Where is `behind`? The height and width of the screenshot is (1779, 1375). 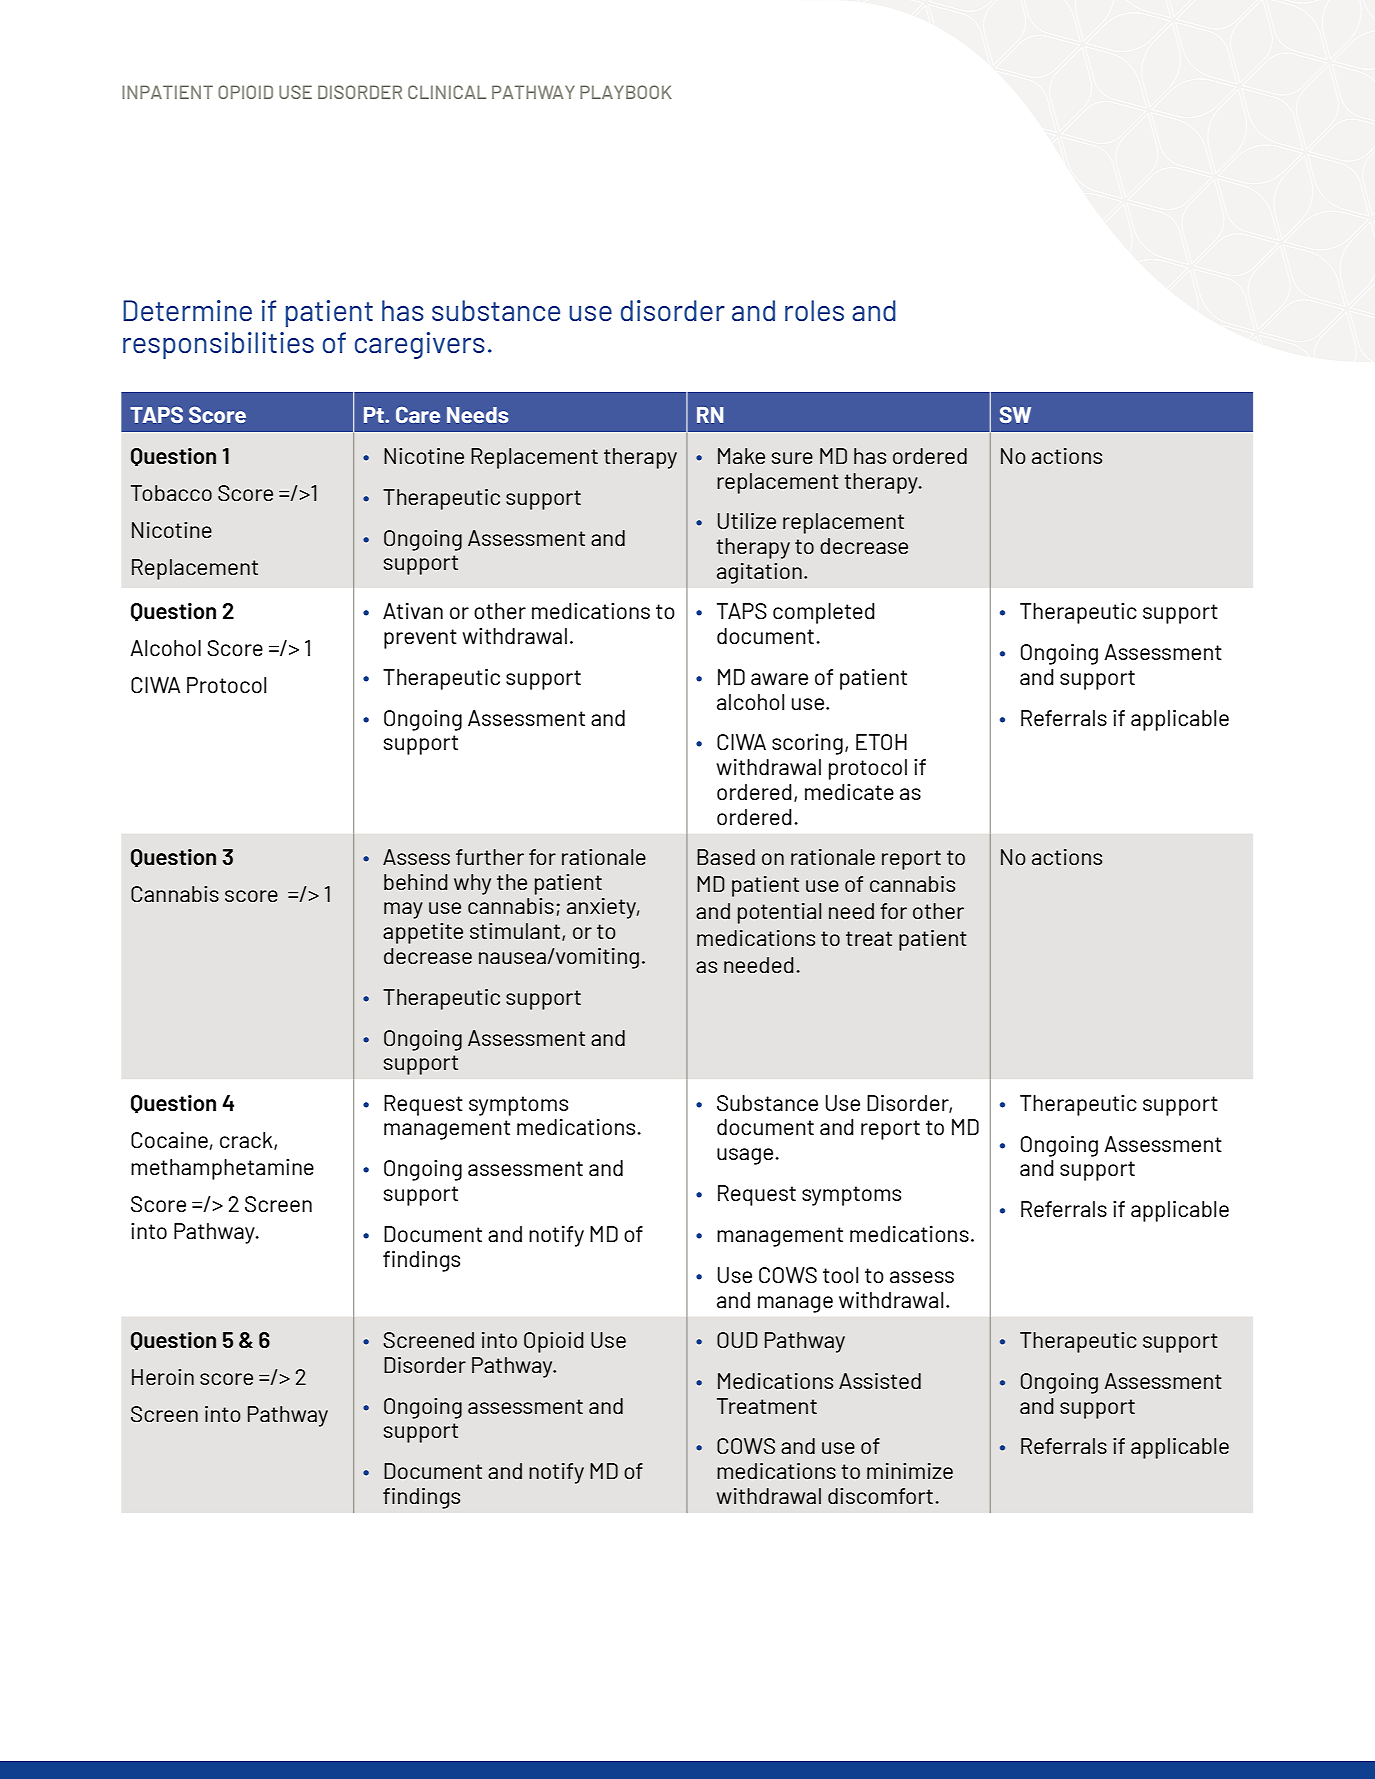 behind is located at coordinates (416, 882).
